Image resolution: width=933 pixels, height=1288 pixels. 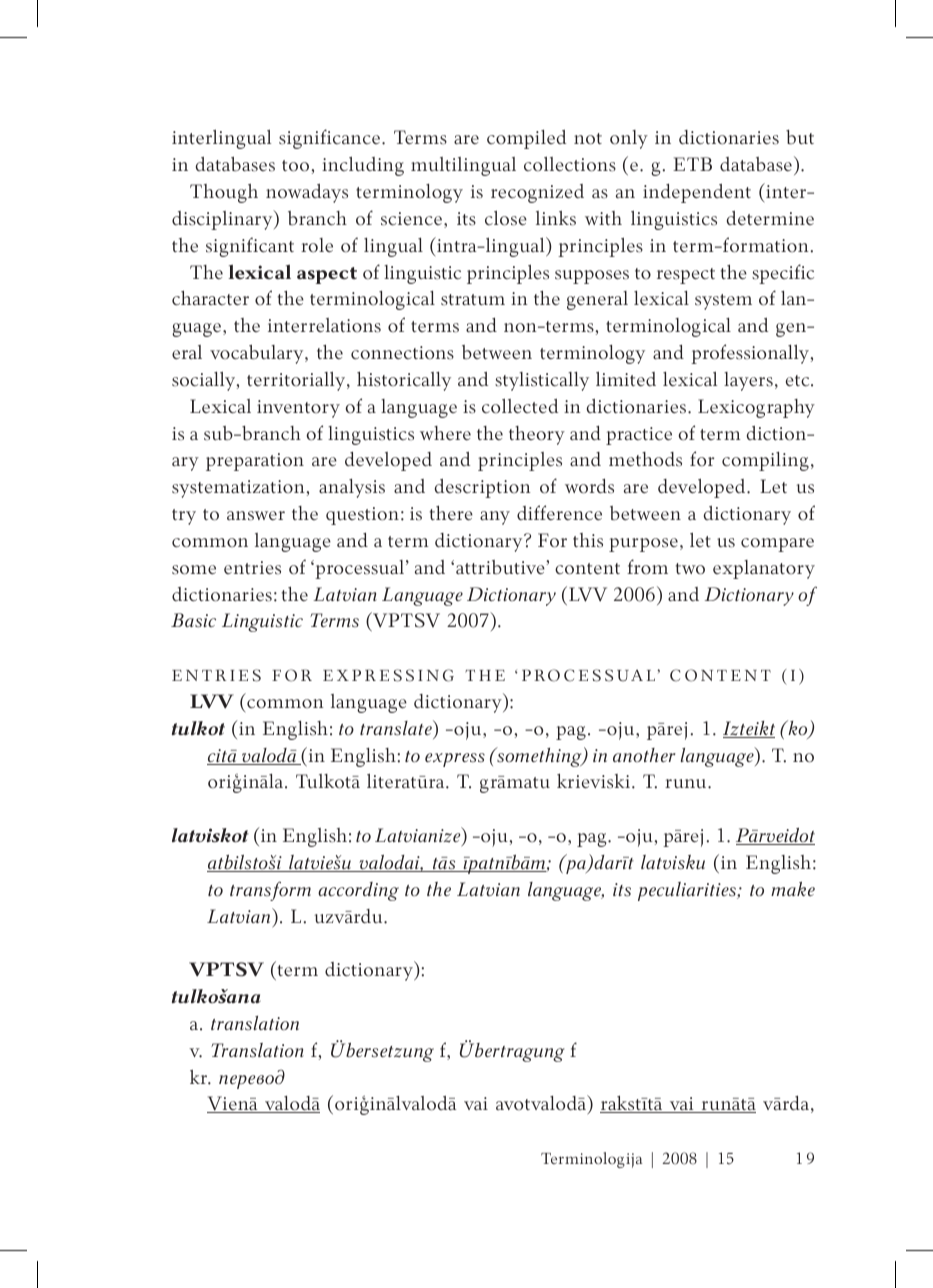 What do you see at coordinates (692, 164) in the screenshot?
I see `ETB` at bounding box center [692, 164].
